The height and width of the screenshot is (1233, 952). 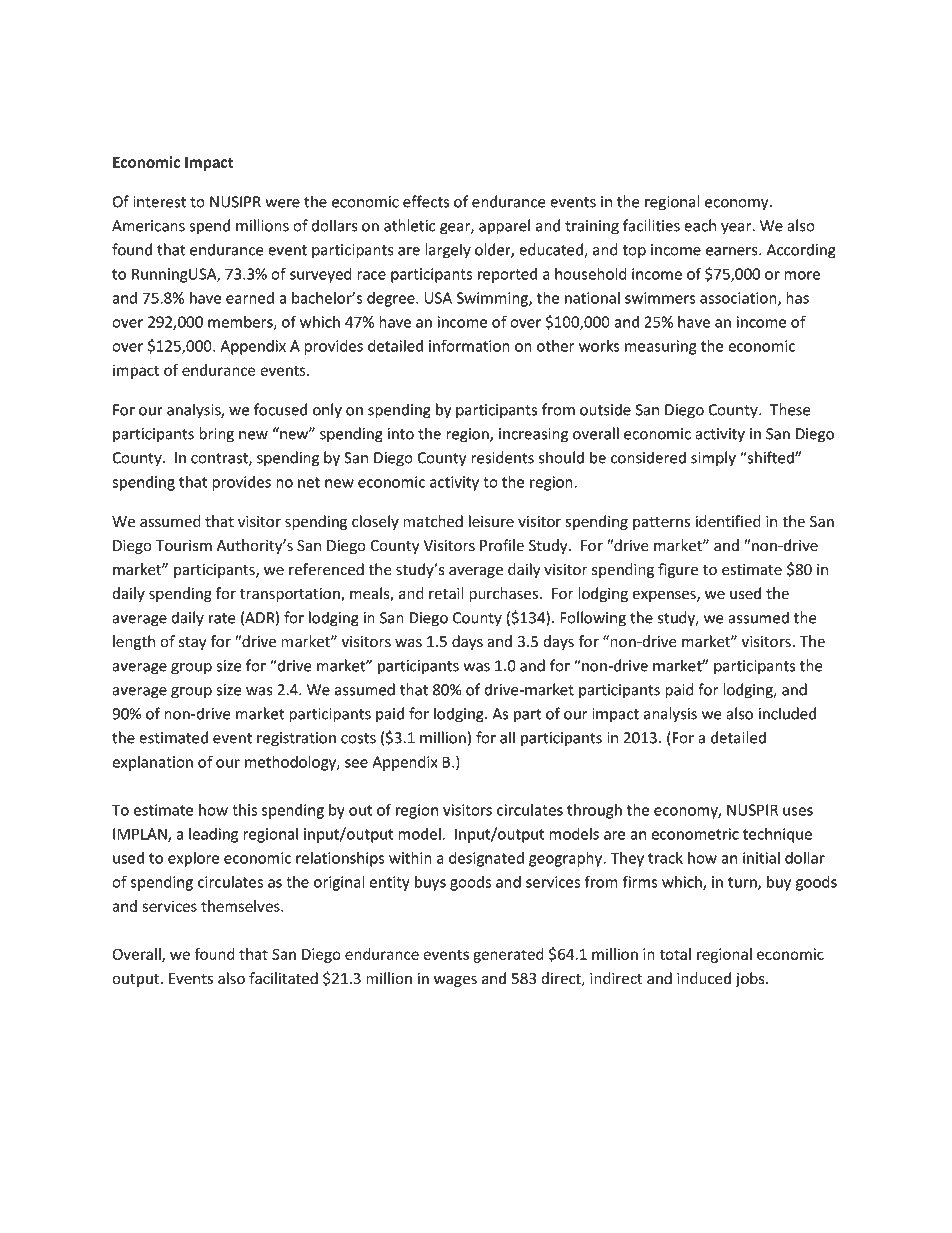 What do you see at coordinates (700, 225) in the screenshot?
I see `each` at bounding box center [700, 225].
